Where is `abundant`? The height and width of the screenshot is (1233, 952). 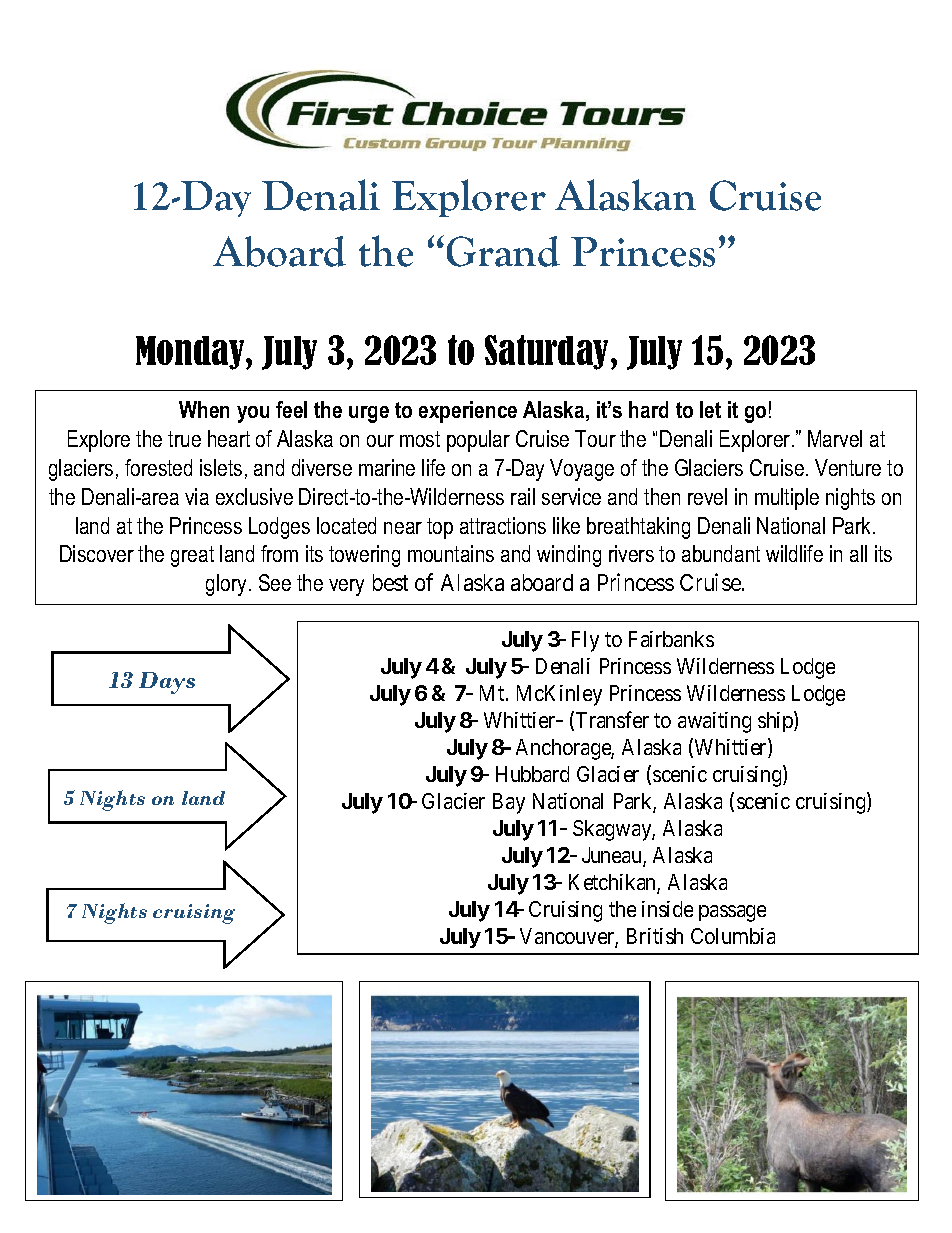 abundant is located at coordinates (721, 553).
